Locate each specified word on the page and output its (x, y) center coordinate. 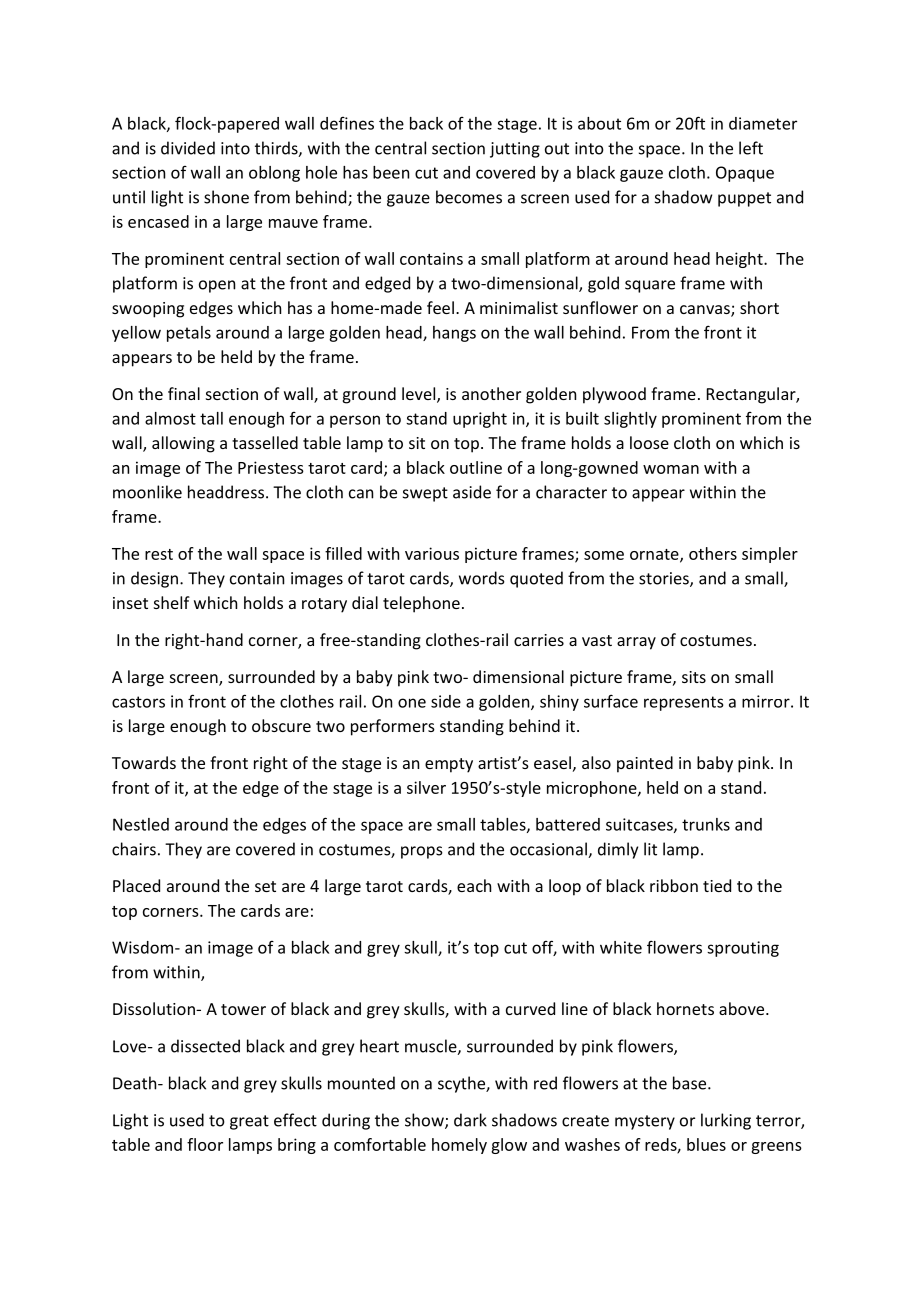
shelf (172, 602)
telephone (421, 604)
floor (205, 1144)
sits (694, 677)
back (426, 123)
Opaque (745, 174)
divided (188, 148)
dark (470, 1120)
